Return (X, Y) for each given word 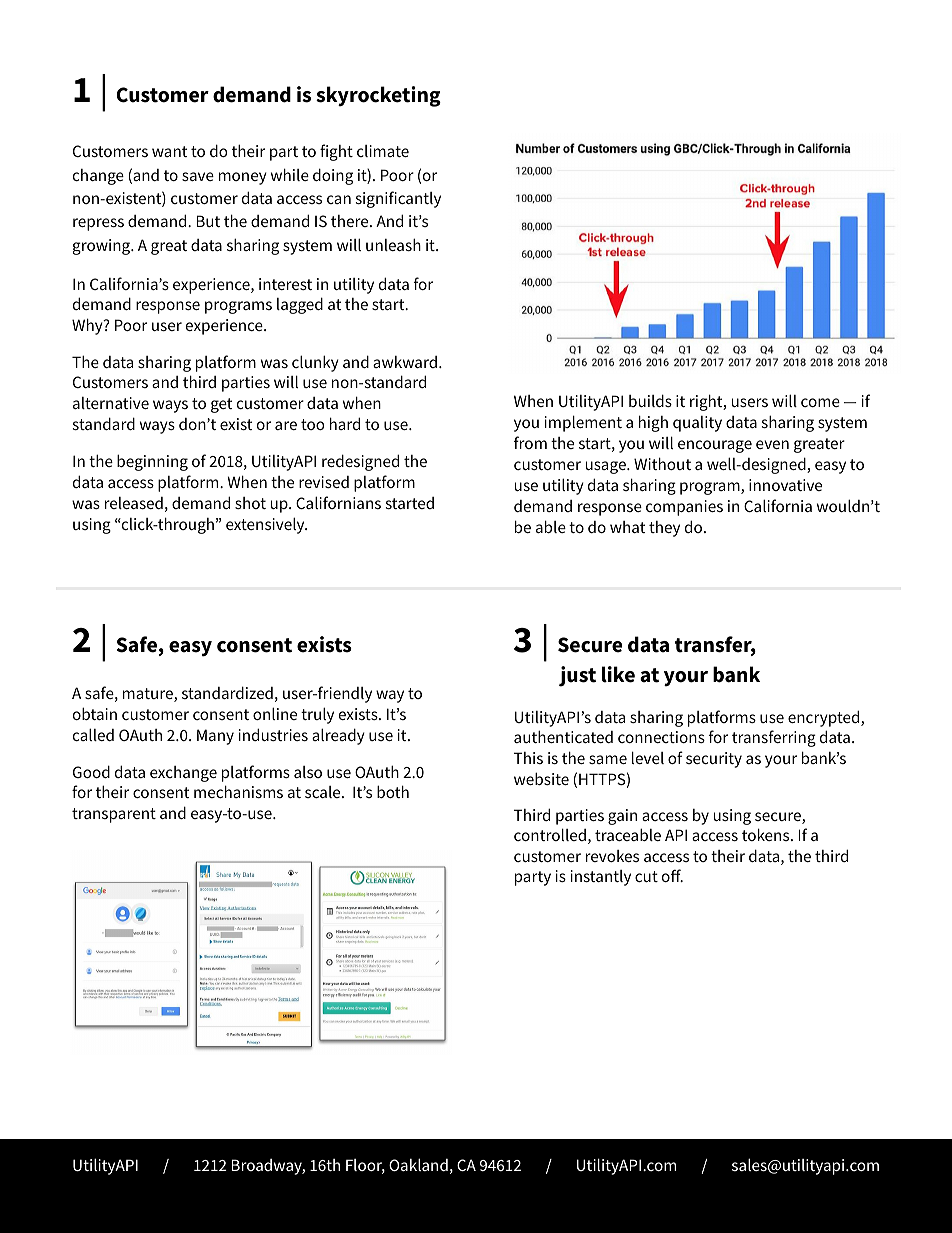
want (169, 151)
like (618, 674)
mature (149, 695)
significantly (398, 199)
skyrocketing (378, 96)
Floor (365, 1166)
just (577, 676)
